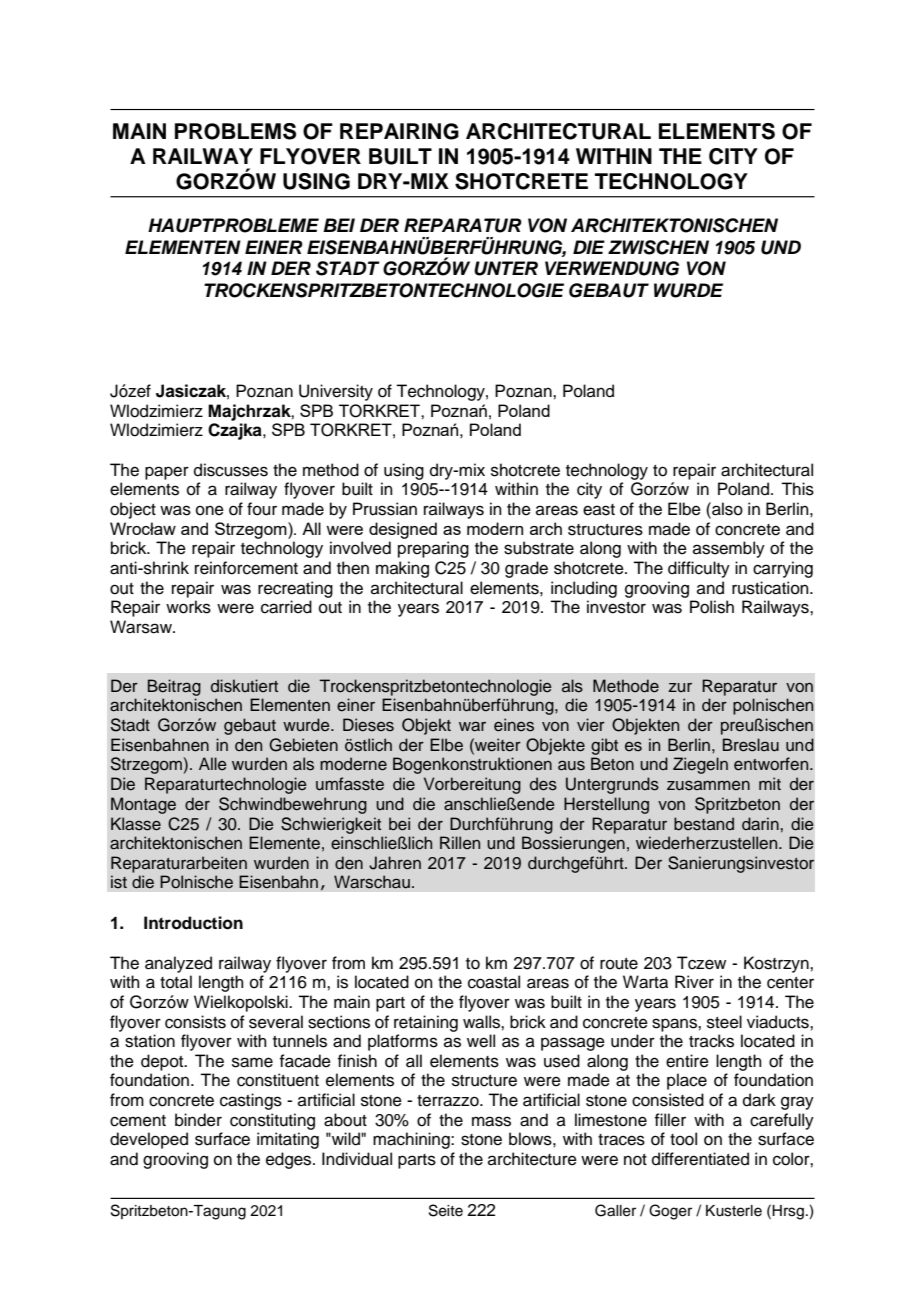 The width and height of the screenshot is (924, 1308). Describe the element at coordinates (680, 687) in the screenshot. I see `zur` at that location.
